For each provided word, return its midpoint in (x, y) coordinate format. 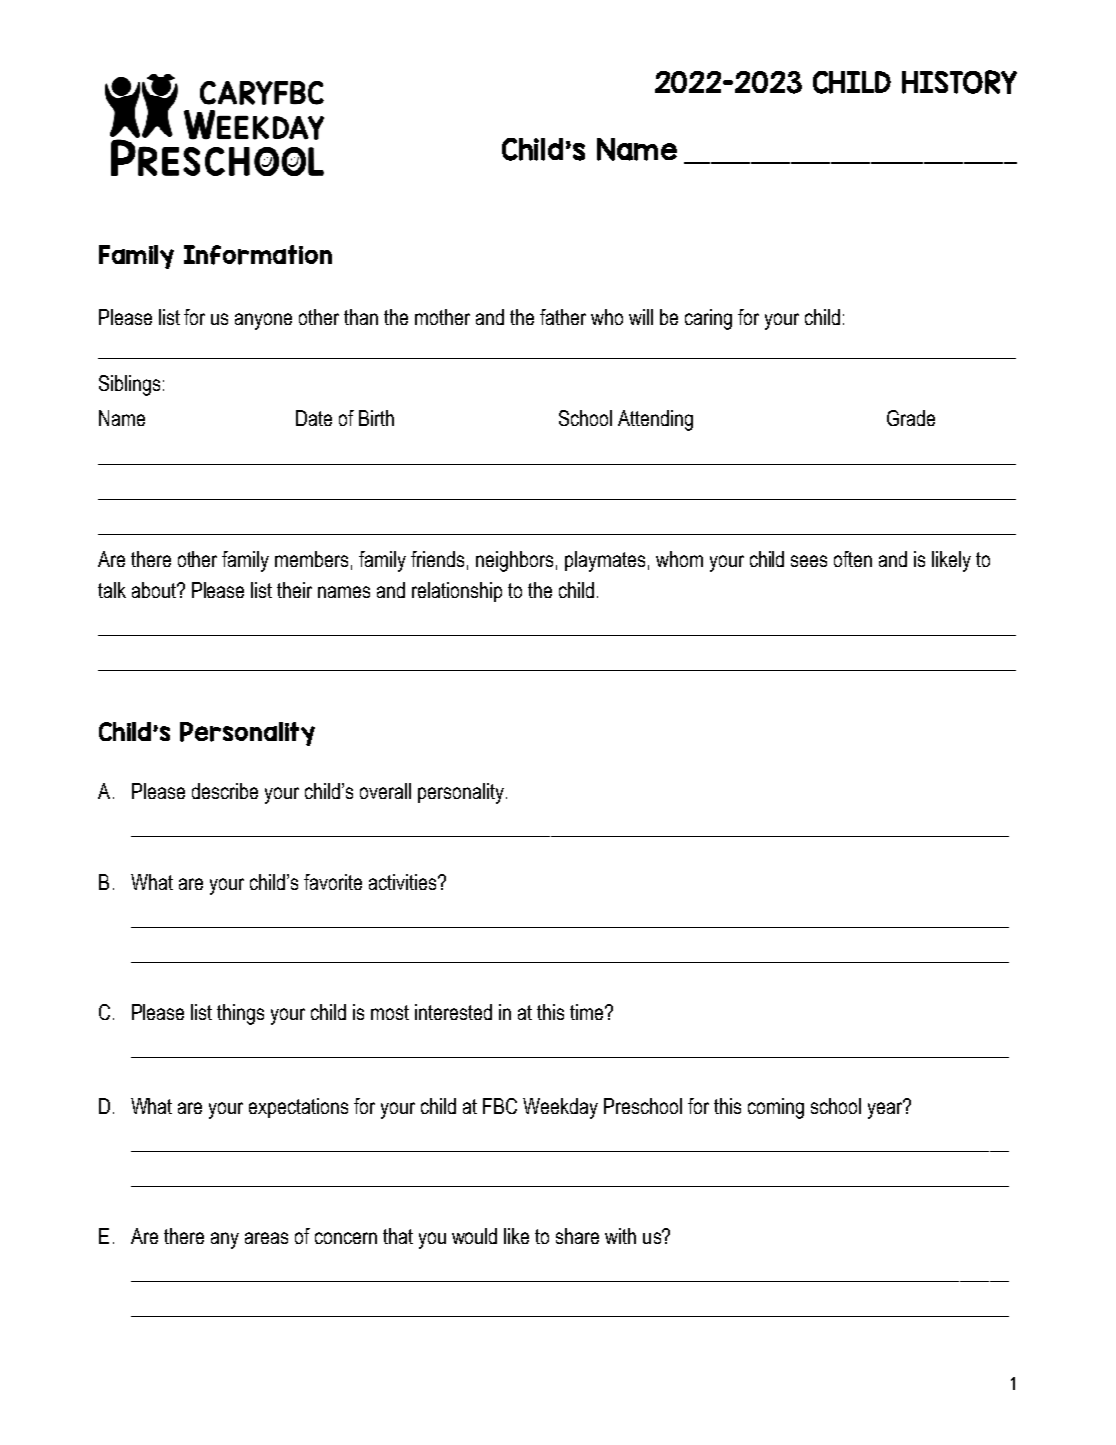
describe (225, 791)
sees (809, 561)
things (240, 1014)
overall (385, 791)
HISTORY (959, 82)
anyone (263, 321)
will (641, 317)
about (155, 590)
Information (258, 255)
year (886, 1109)
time (588, 1012)
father (563, 317)
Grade (911, 418)
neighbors (514, 561)
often (853, 559)
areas (266, 1238)
